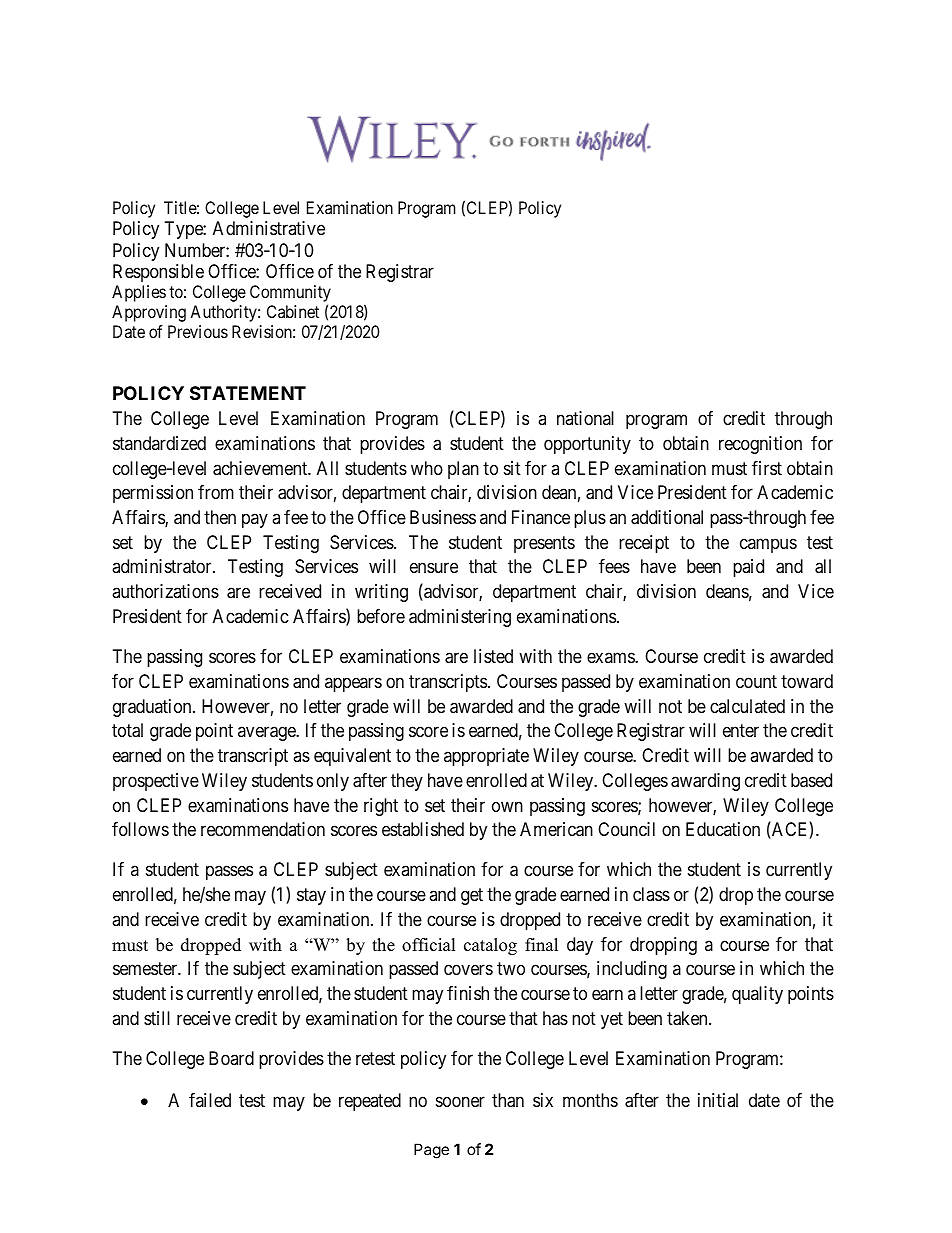 The image size is (952, 1233). I want to click on failed, so click(210, 1100).
